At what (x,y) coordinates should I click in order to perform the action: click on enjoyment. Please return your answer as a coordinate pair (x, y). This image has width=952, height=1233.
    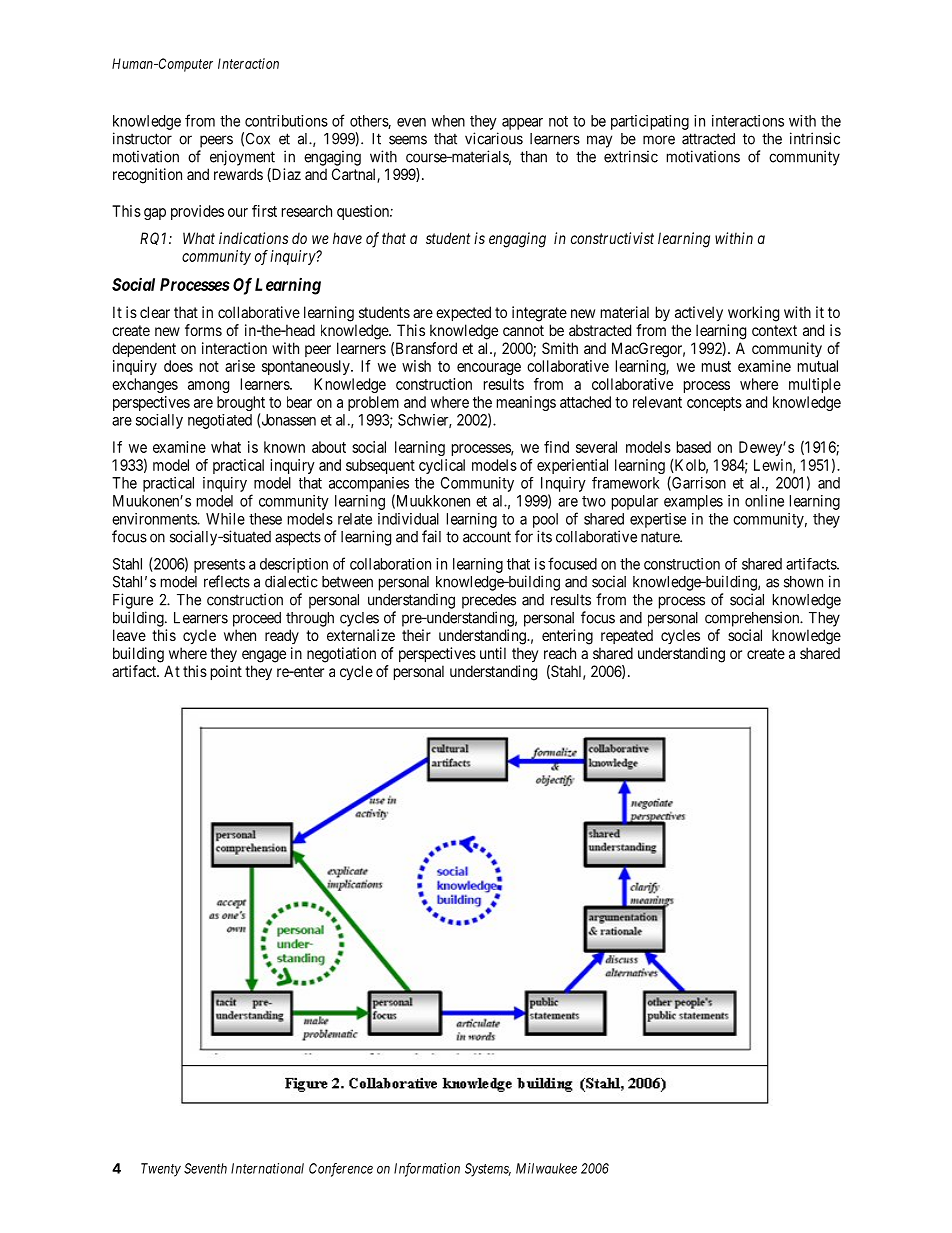
    Looking at the image, I should click on (242, 158).
